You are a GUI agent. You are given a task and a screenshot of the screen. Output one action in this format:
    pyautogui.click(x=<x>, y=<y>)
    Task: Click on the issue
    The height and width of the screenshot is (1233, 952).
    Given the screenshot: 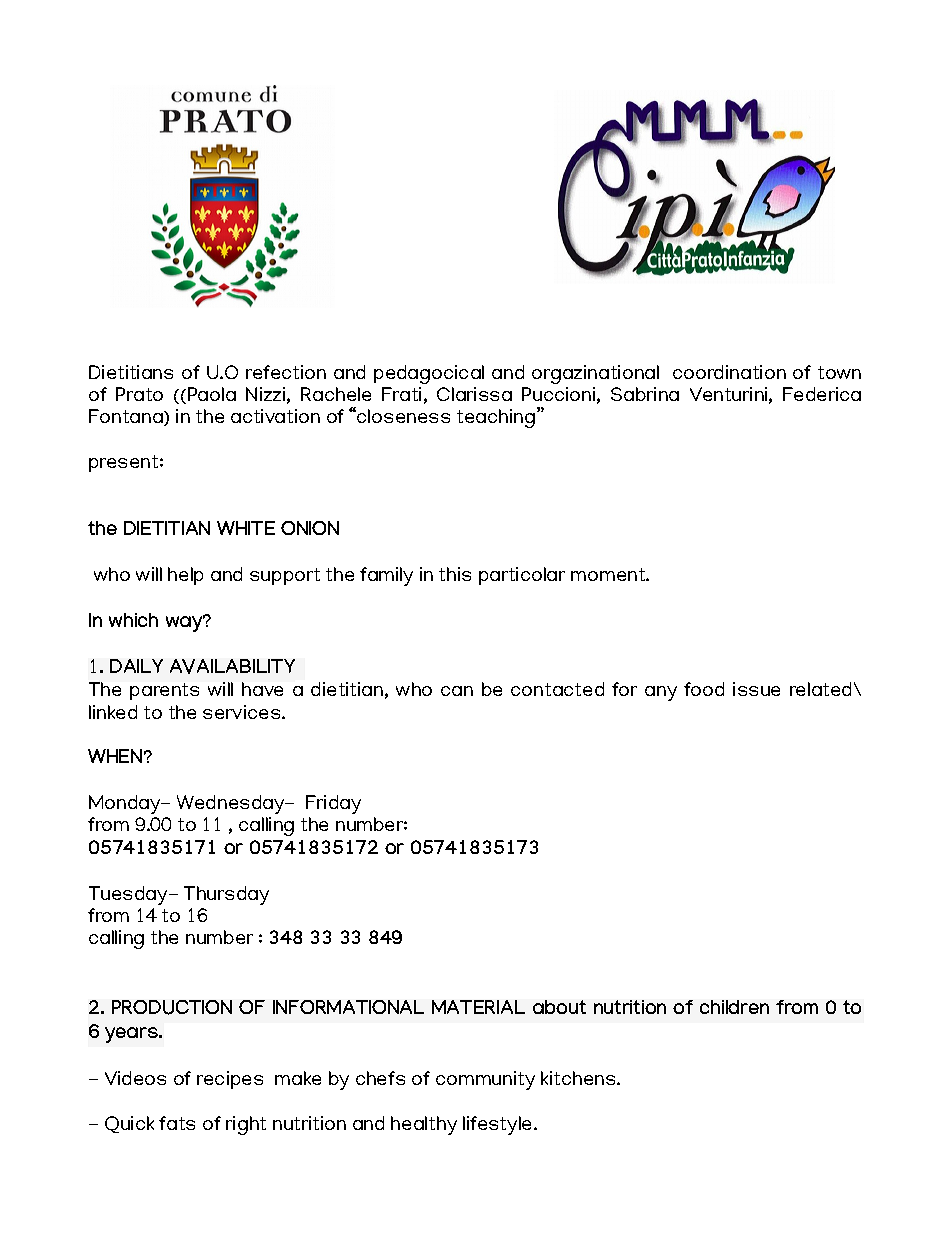 What is the action you would take?
    pyautogui.click(x=756, y=689)
